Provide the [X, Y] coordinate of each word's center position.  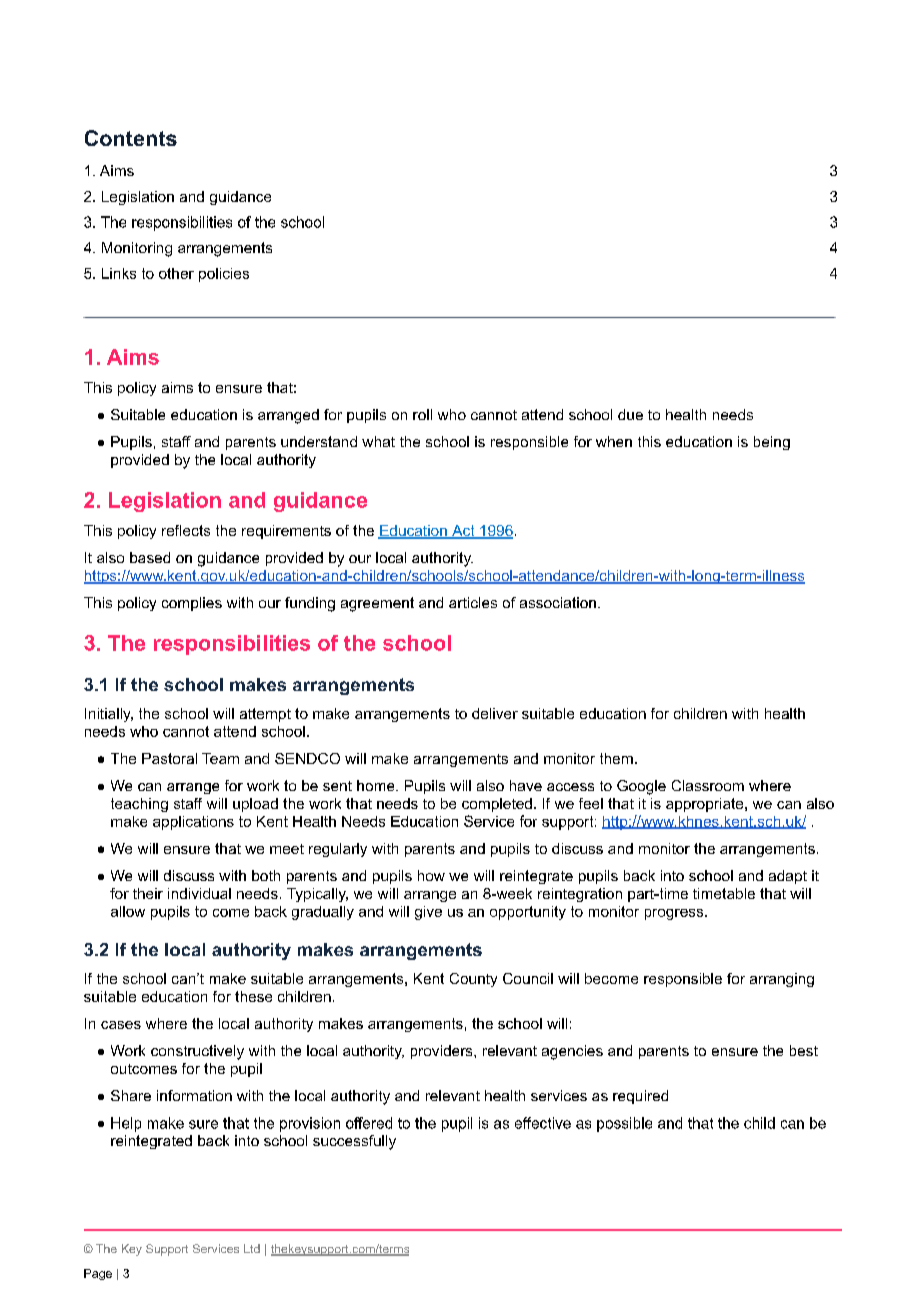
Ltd [252, 1248]
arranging [782, 980]
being [772, 443]
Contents [131, 138]
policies [224, 275]
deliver [495, 713]
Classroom [708, 785]
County [473, 980]
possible [624, 1124]
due [630, 414]
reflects [186, 530]
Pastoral [169, 758]
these [253, 996]
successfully [354, 1142]
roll [422, 414]
